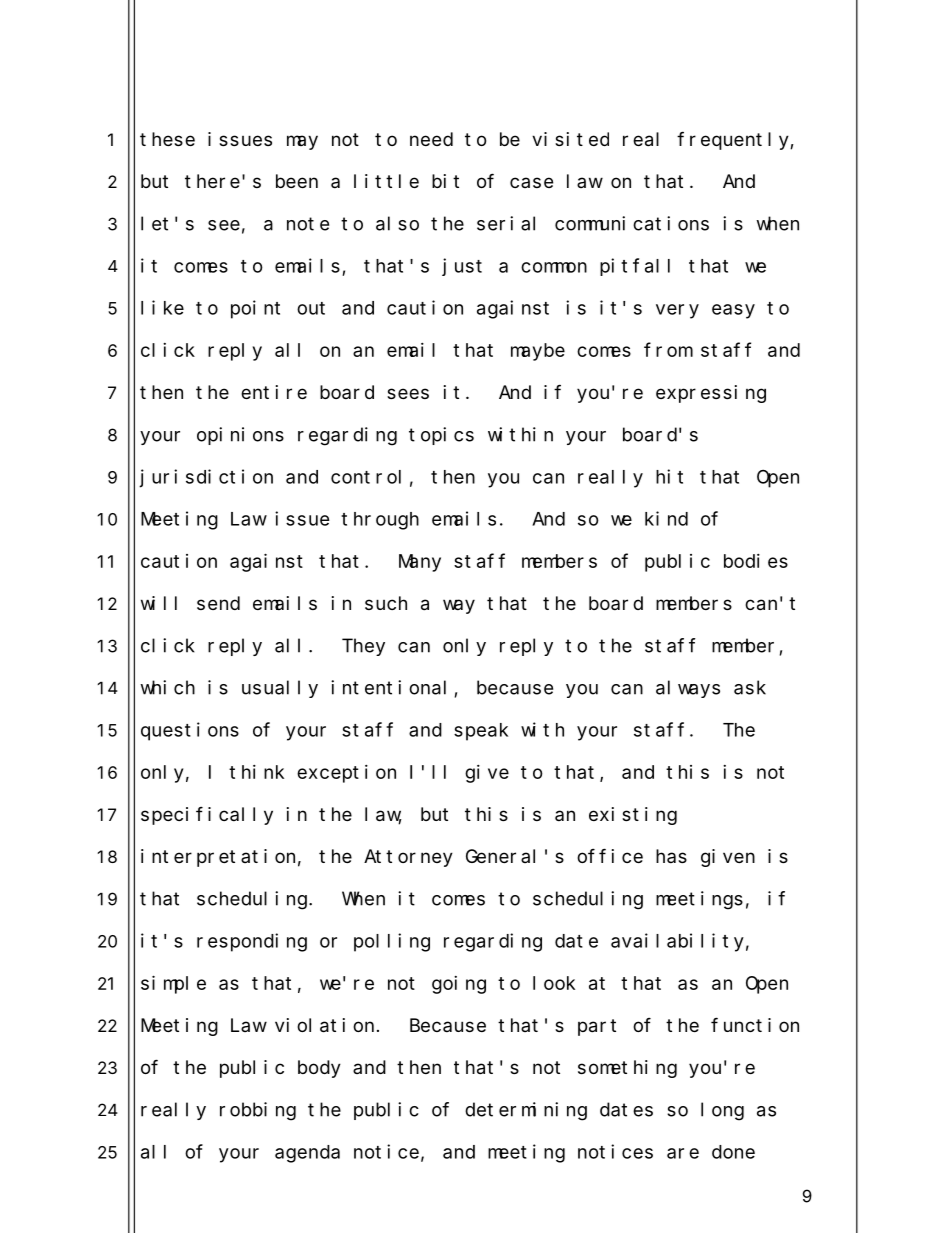  What do you see at coordinates (632, 223) in the screenshot?
I see `communications` at bounding box center [632, 223].
